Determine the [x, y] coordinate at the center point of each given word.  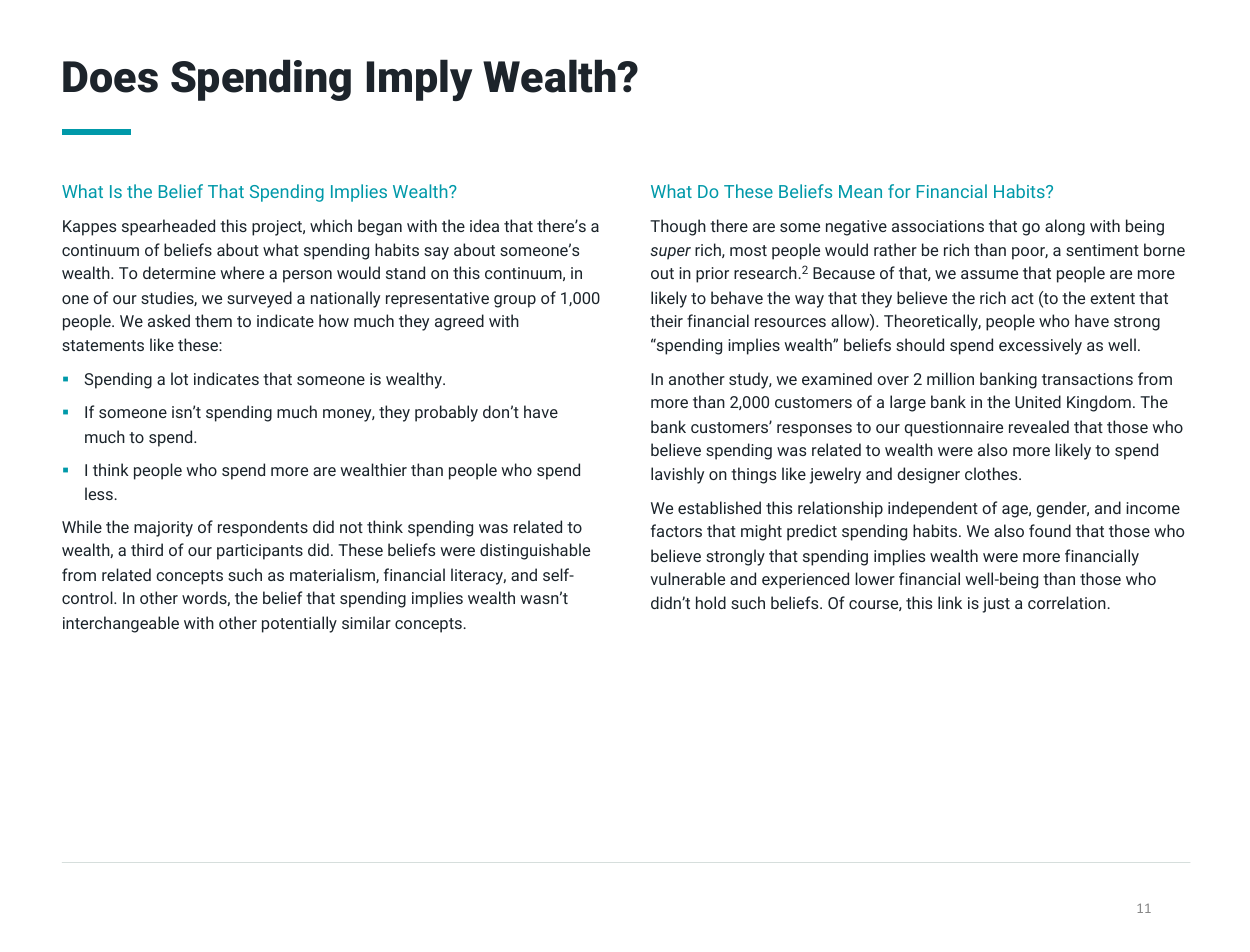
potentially [299, 624]
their [666, 320]
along [1065, 227]
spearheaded [168, 227]
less [100, 493]
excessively [1040, 346]
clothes [992, 473]
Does [110, 77]
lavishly [677, 475]
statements [103, 345]
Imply [420, 80]
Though [678, 227]
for [899, 191]
